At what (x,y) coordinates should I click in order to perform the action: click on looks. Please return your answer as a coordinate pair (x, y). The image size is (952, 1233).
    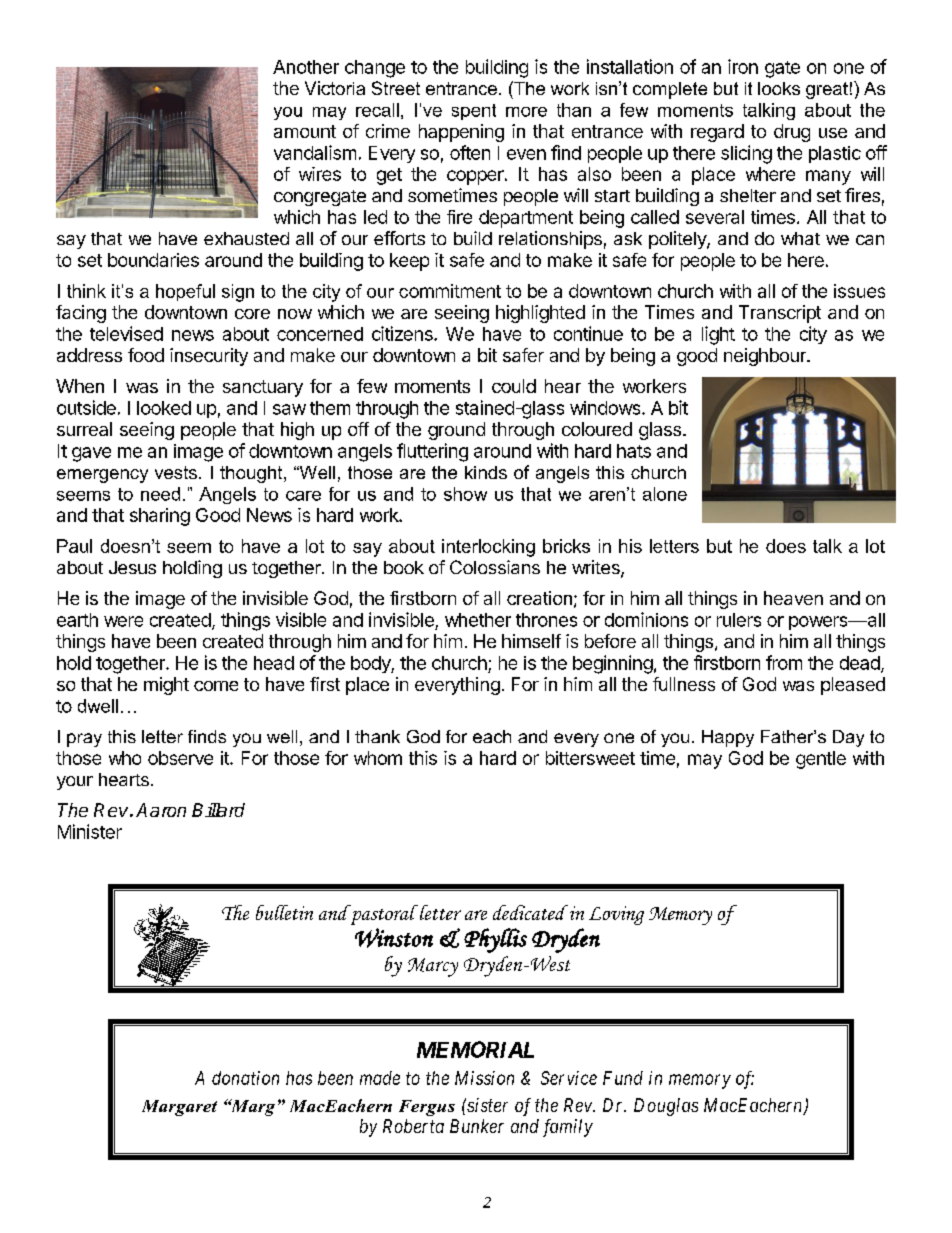
    Looking at the image, I should click on (779, 88).
